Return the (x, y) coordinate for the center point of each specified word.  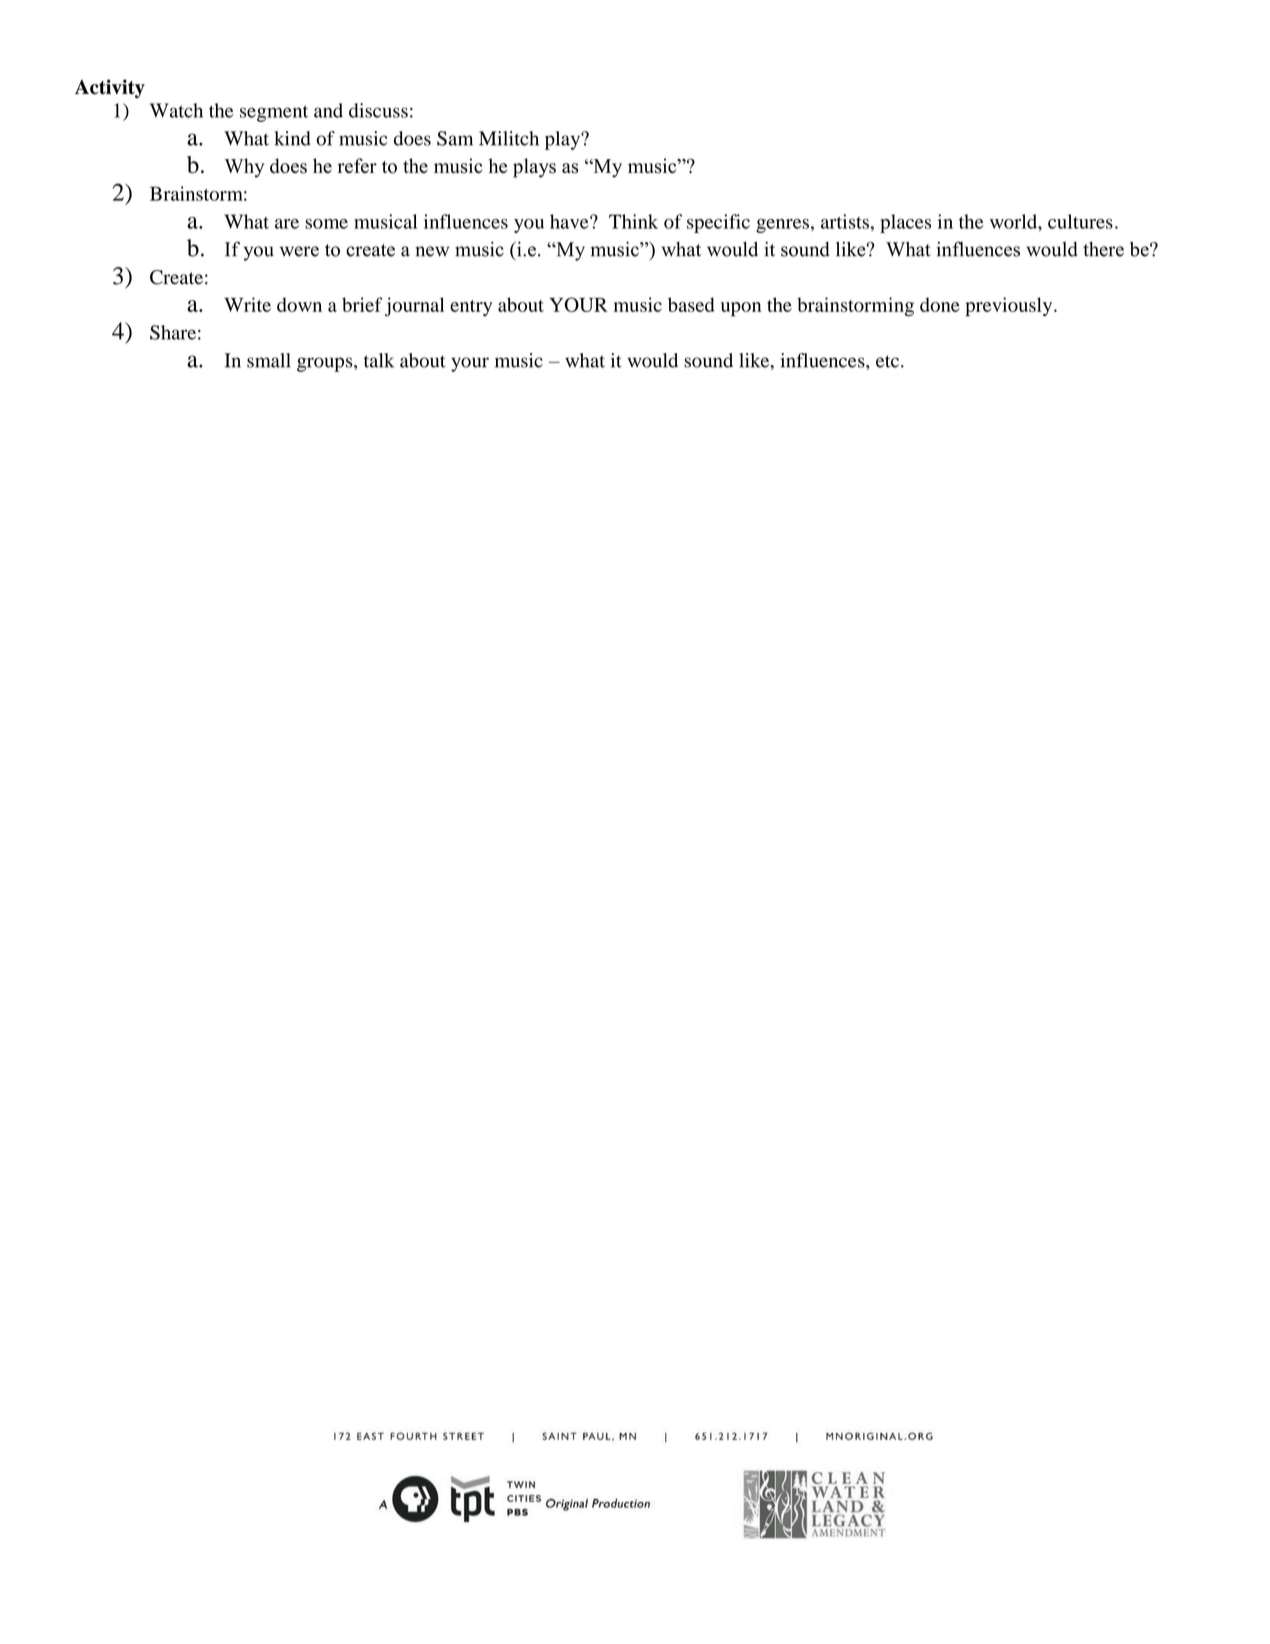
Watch (176, 110)
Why (244, 168)
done (940, 304)
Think (633, 221)
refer (357, 165)
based (691, 304)
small (269, 360)
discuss (378, 110)
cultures (1080, 221)
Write (247, 304)
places (905, 223)
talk (379, 360)
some (326, 224)
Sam (455, 138)
